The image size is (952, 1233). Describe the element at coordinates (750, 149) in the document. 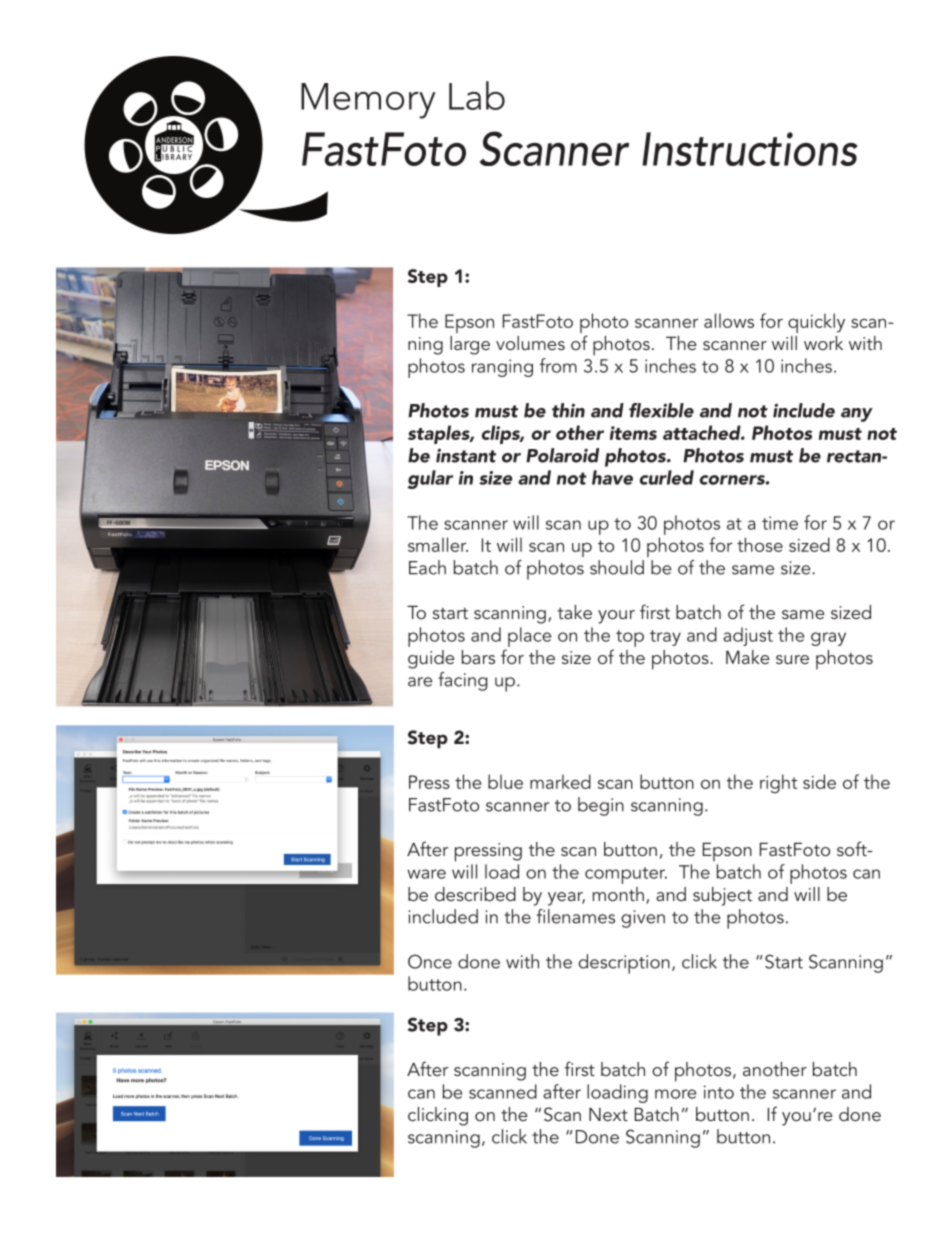

I see `Instructions` at that location.
